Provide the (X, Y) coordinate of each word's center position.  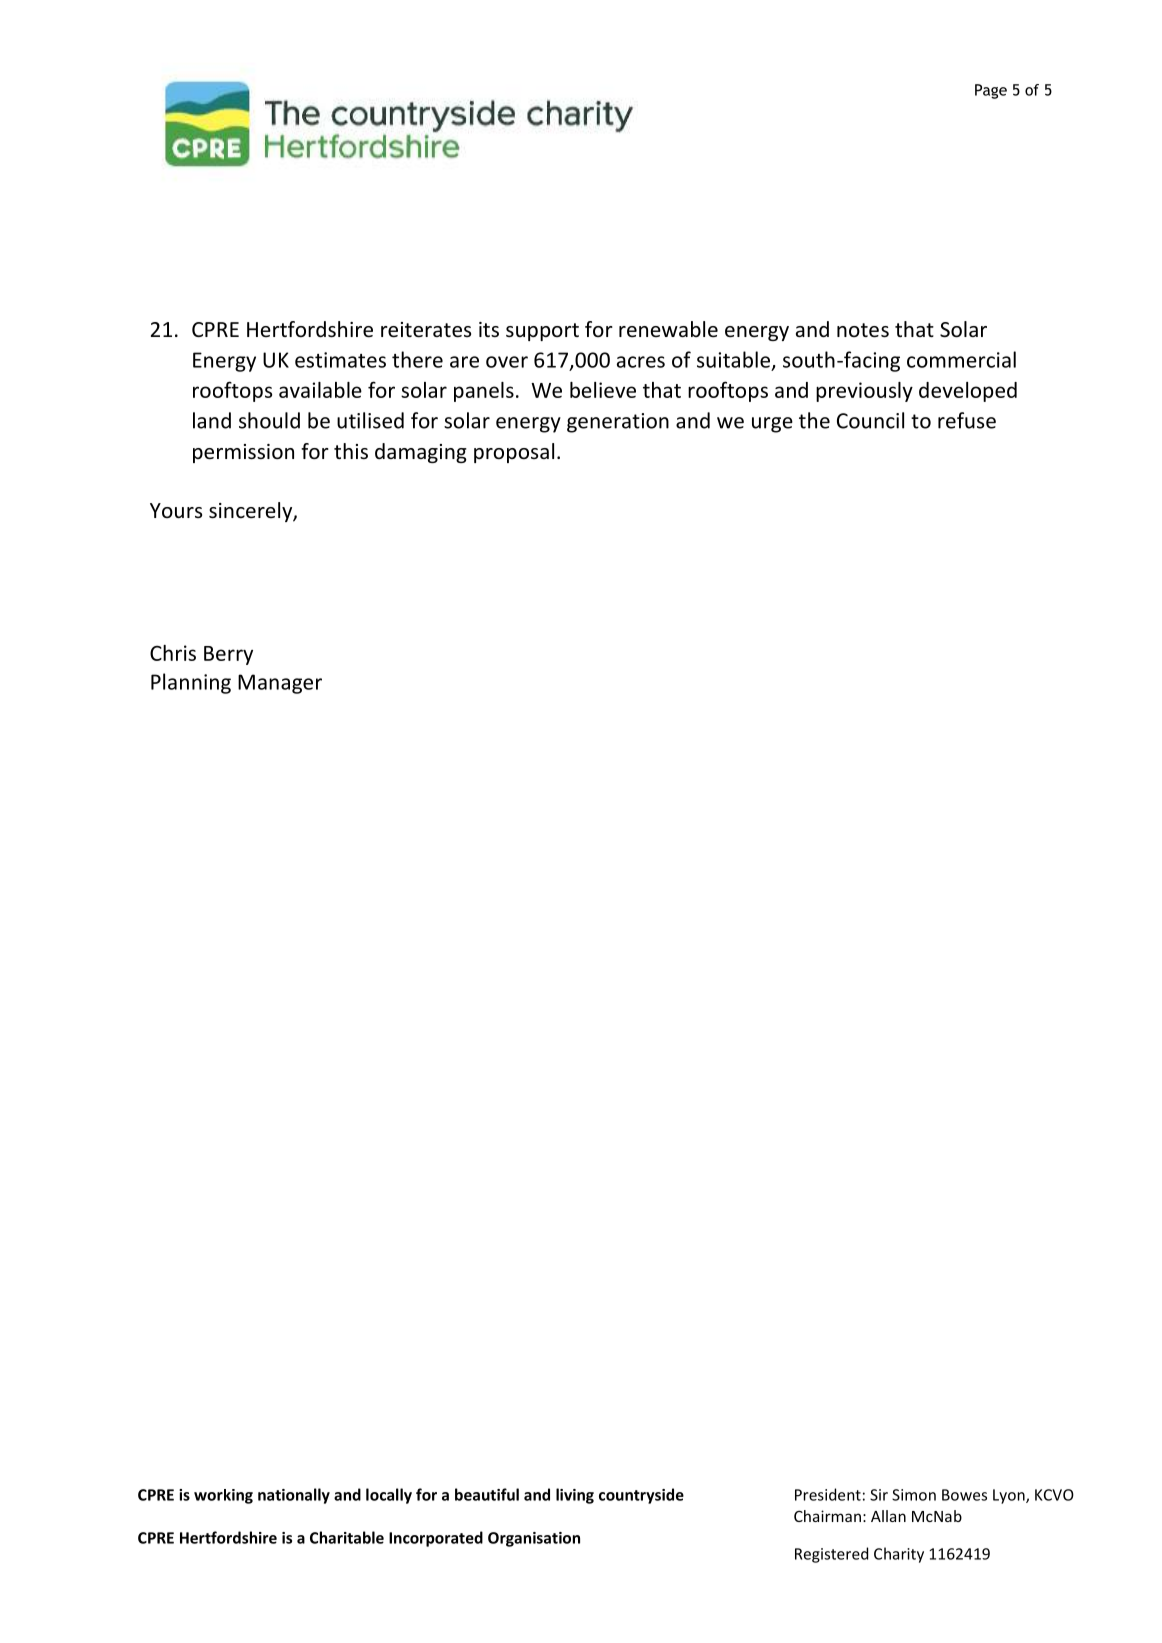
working (223, 1496)
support (542, 332)
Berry (228, 655)
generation (618, 423)
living (575, 1496)
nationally (294, 1496)
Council (870, 420)
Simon (914, 1495)
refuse (967, 420)
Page (991, 91)
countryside (641, 1496)
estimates (340, 360)
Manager (280, 684)
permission (243, 453)
